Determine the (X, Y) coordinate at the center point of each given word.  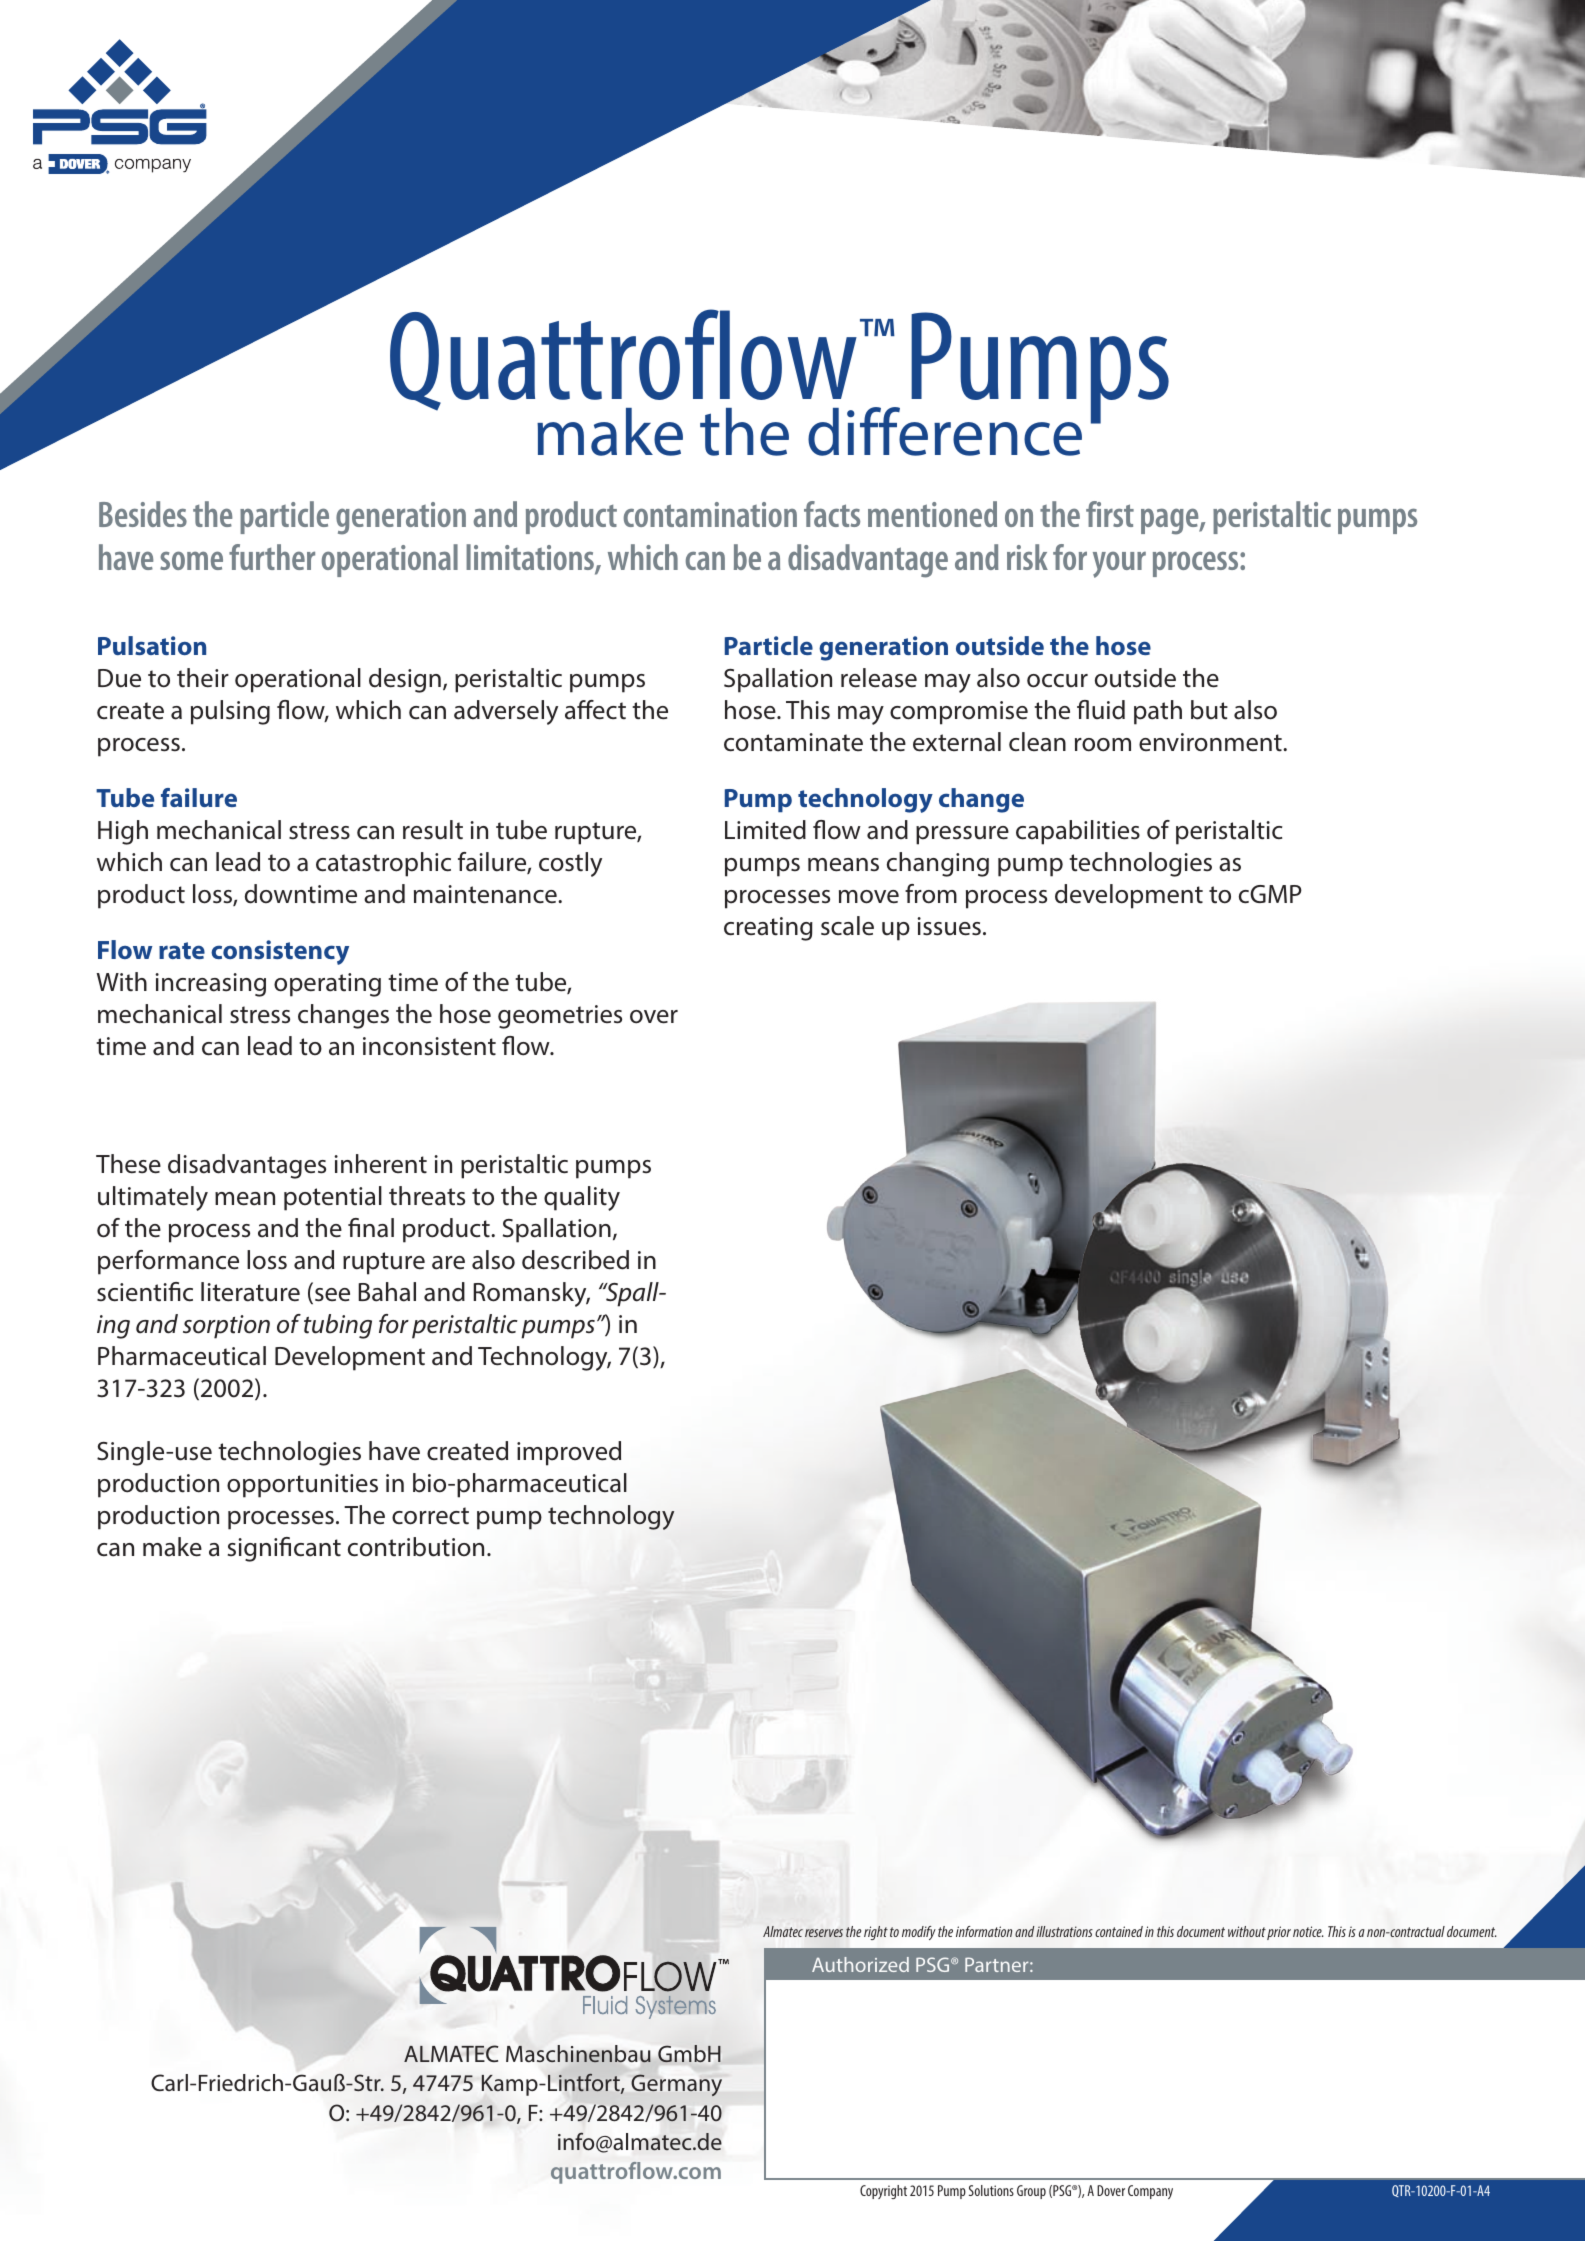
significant (284, 1549)
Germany (676, 2085)
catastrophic (383, 864)
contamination (710, 514)
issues (949, 926)
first (1110, 514)
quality (582, 1198)
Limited (765, 830)
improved (569, 1453)
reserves (824, 1933)
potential (333, 1198)
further (272, 557)
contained (1119, 1931)
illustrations (1064, 1931)
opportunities (302, 1486)
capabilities (1078, 832)
